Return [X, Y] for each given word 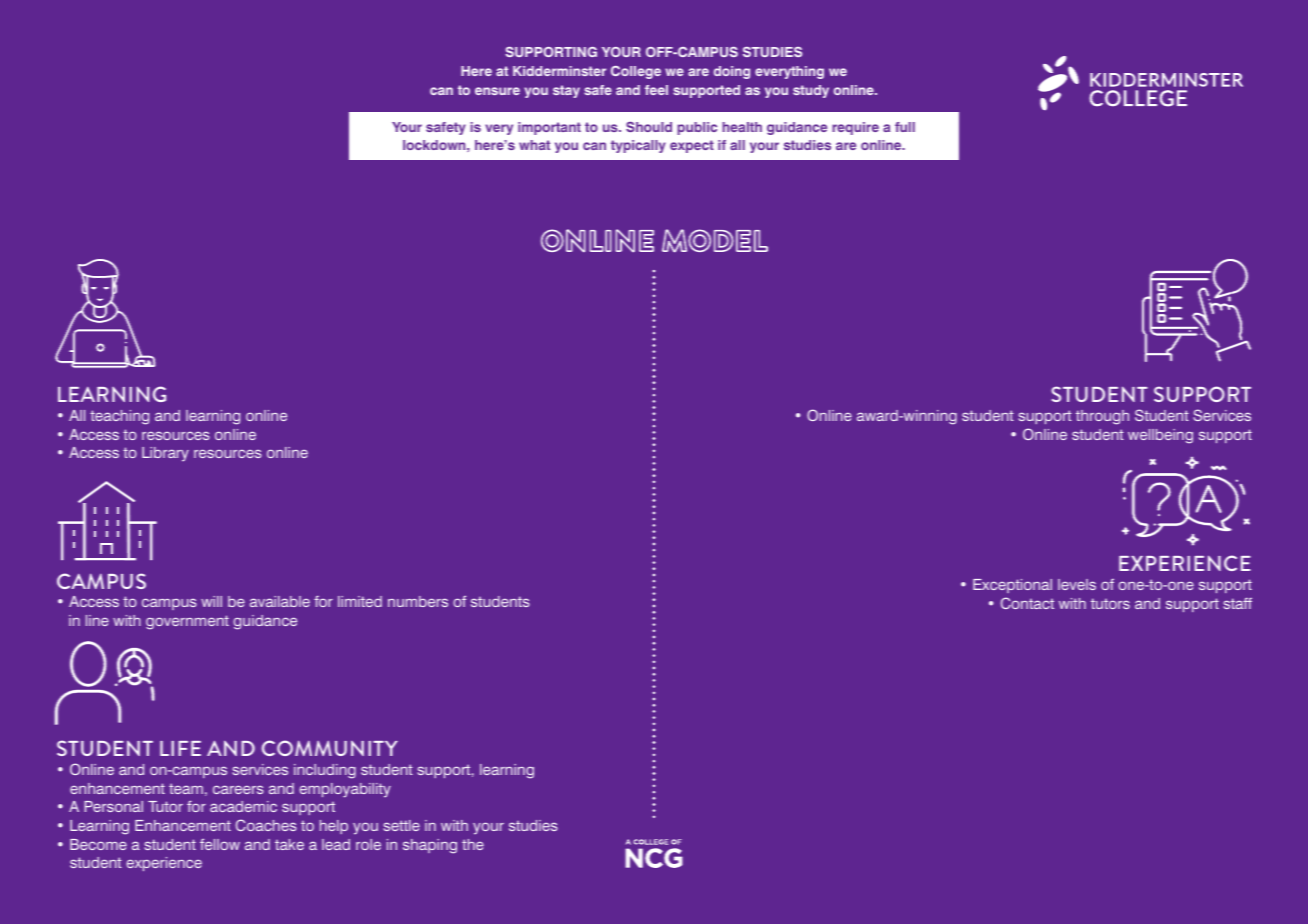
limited [360, 601]
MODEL [715, 241]
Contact [1027, 603]
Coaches [266, 825]
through [1102, 417]
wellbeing [1160, 436]
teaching [119, 417]
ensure [497, 91]
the [473, 844]
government [187, 622]
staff [1238, 603]
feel [656, 90]
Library [165, 454]
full [905, 127]
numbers [418, 601]
